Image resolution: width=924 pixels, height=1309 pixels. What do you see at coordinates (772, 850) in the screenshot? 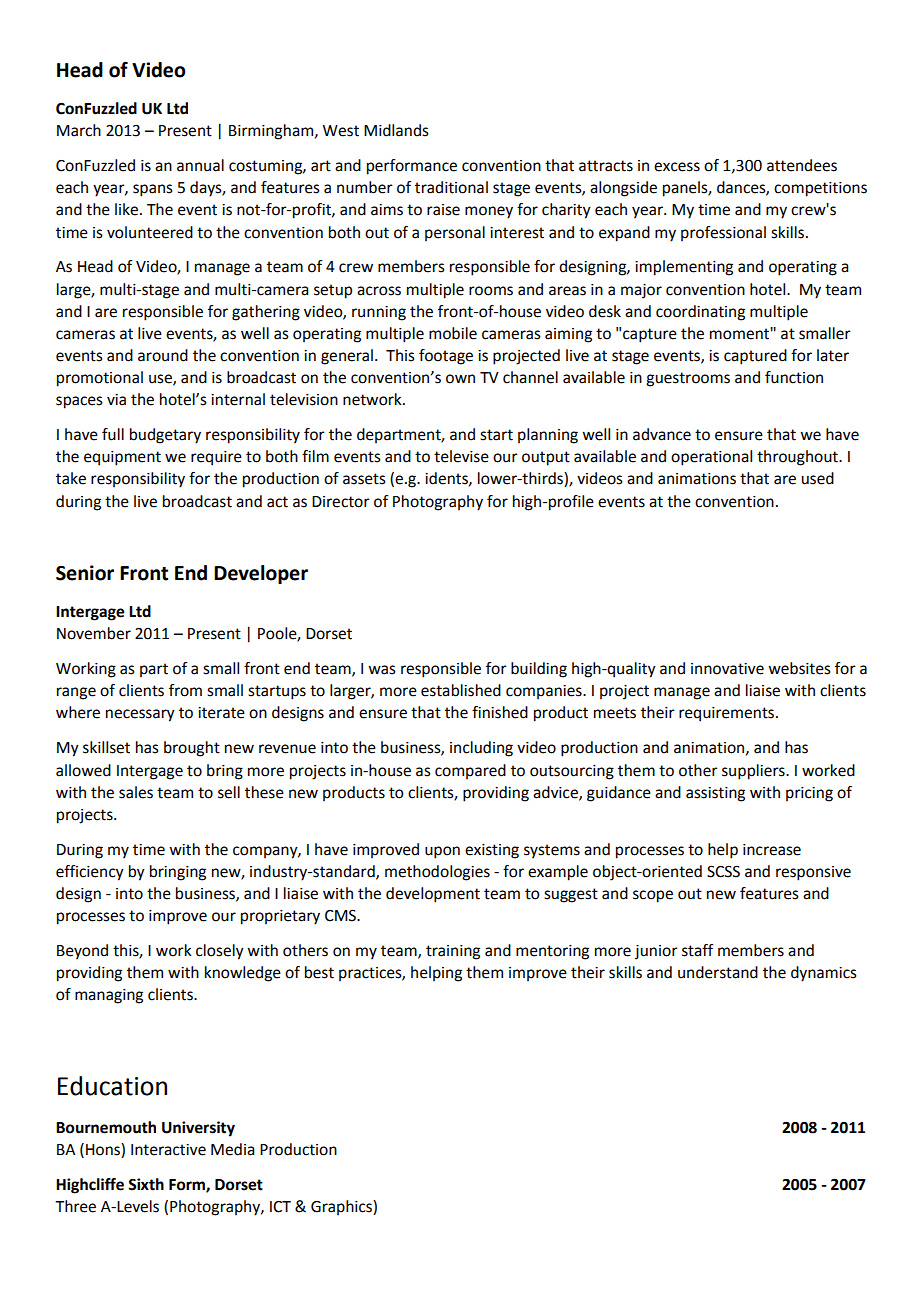
I see `increase` at bounding box center [772, 850].
